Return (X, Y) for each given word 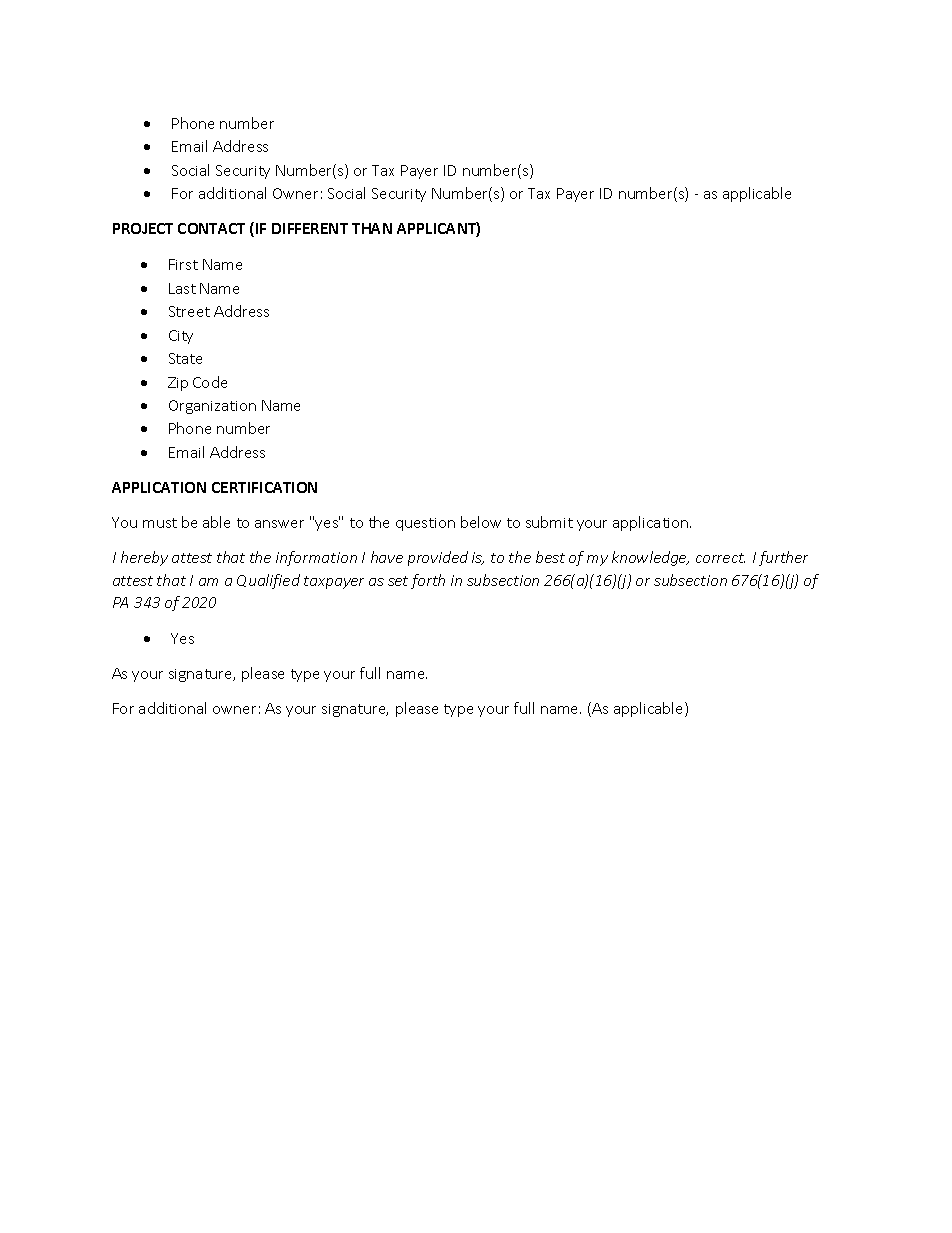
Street (189, 311)
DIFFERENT (310, 228)
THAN (372, 228)
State (185, 358)
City (181, 337)
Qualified (268, 581)
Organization (212, 407)
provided (438, 558)
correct (720, 558)
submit (549, 522)
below (481, 522)
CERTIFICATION (264, 487)
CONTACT (211, 228)
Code (210, 382)
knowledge (650, 558)
